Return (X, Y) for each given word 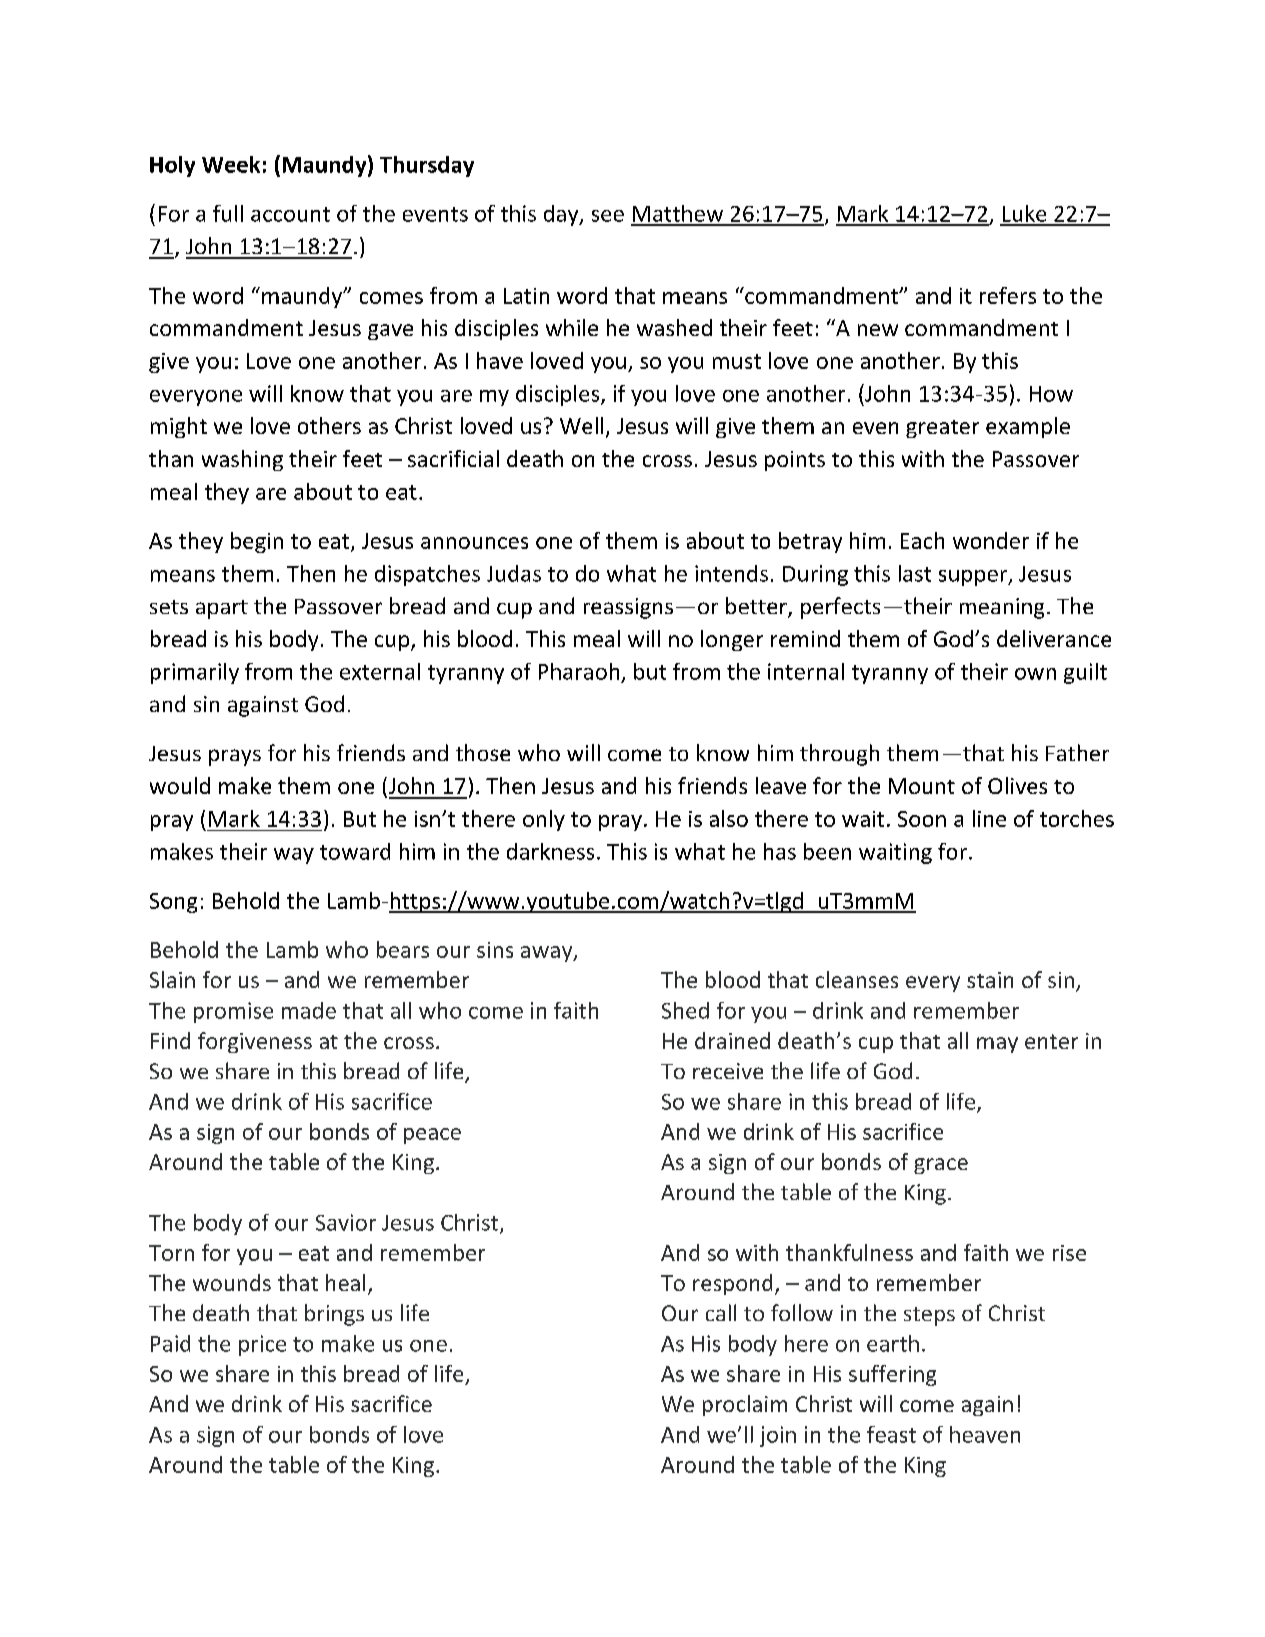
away (548, 954)
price (262, 1345)
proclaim (745, 1405)
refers (1008, 295)
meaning (1002, 608)
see (608, 216)
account (290, 214)
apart (222, 609)
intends (731, 573)
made (309, 1010)
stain (990, 980)
